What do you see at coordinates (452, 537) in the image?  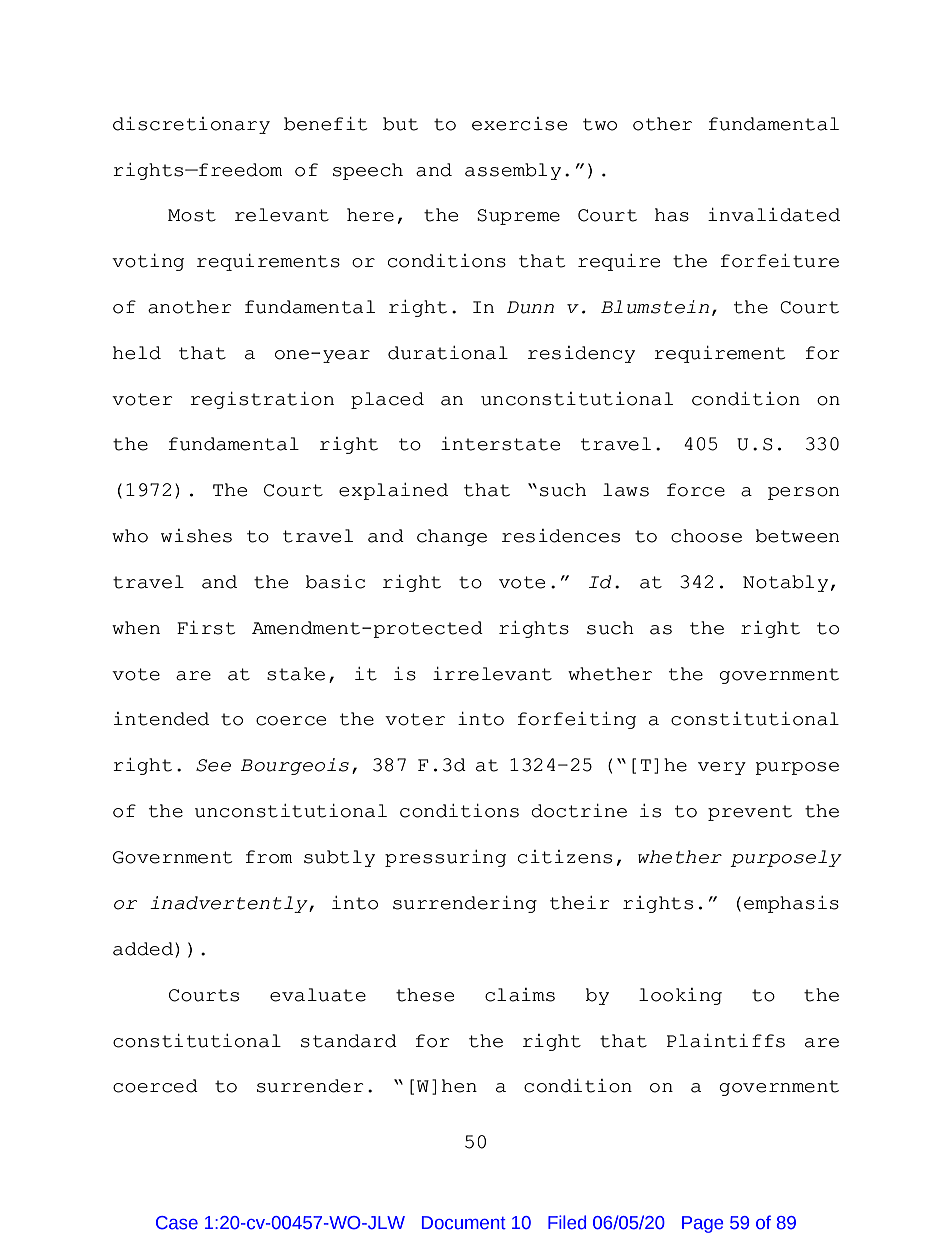 I see `change` at bounding box center [452, 537].
